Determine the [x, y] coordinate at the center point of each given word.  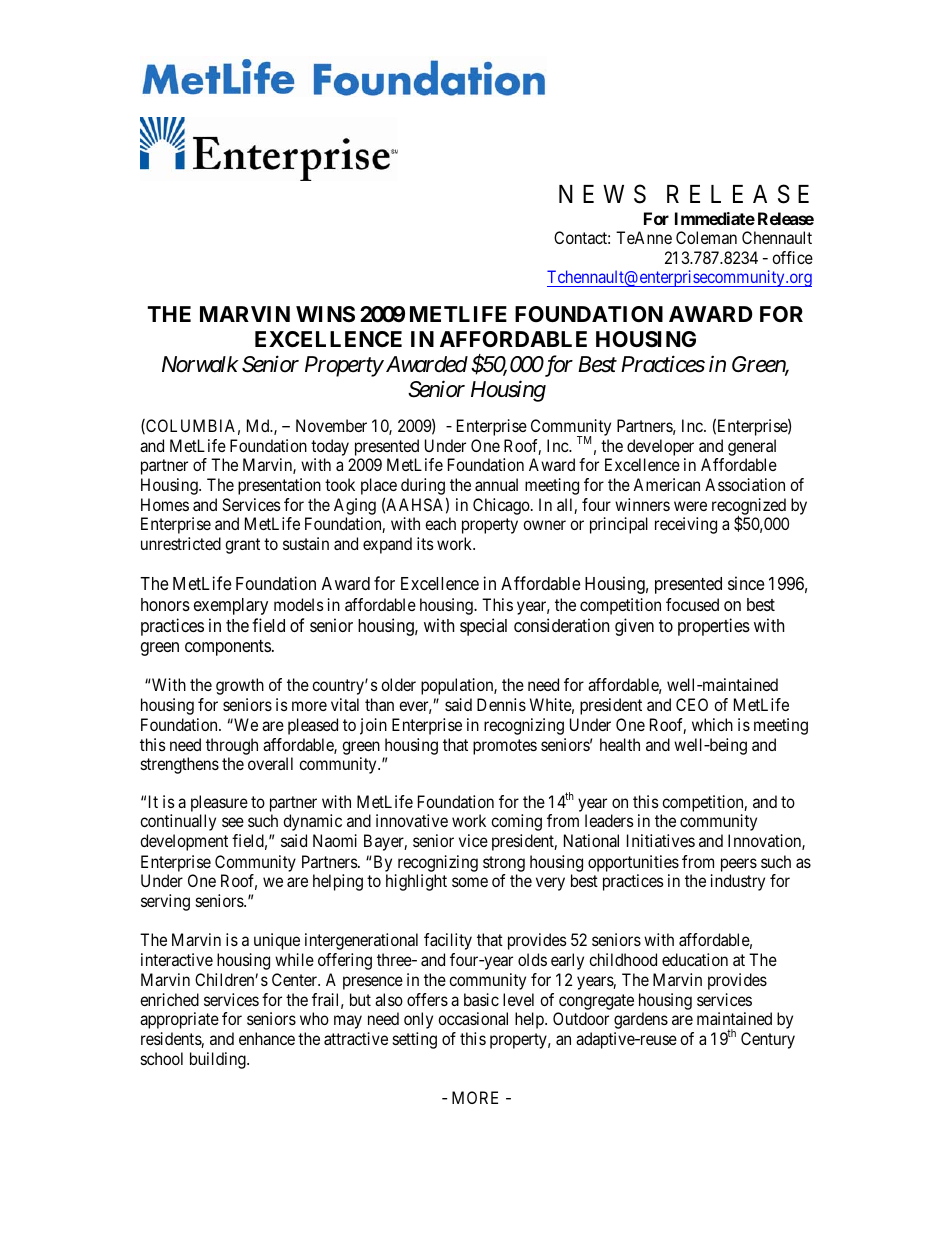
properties [714, 627]
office [792, 257]
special [483, 627]
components [228, 648]
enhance [267, 1038]
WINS [325, 314]
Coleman [706, 237]
